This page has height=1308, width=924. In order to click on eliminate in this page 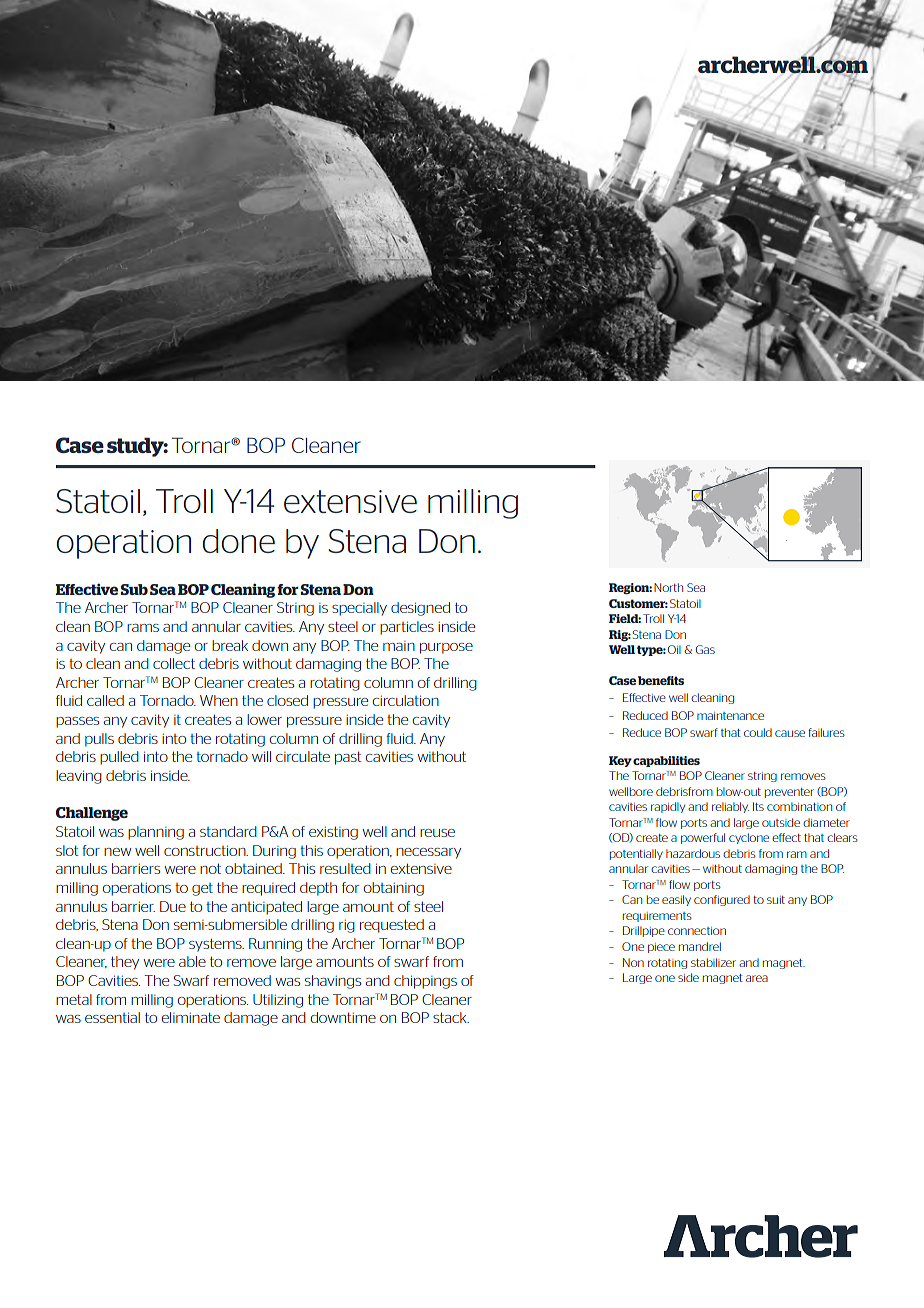, I will do `click(191, 1017)`.
